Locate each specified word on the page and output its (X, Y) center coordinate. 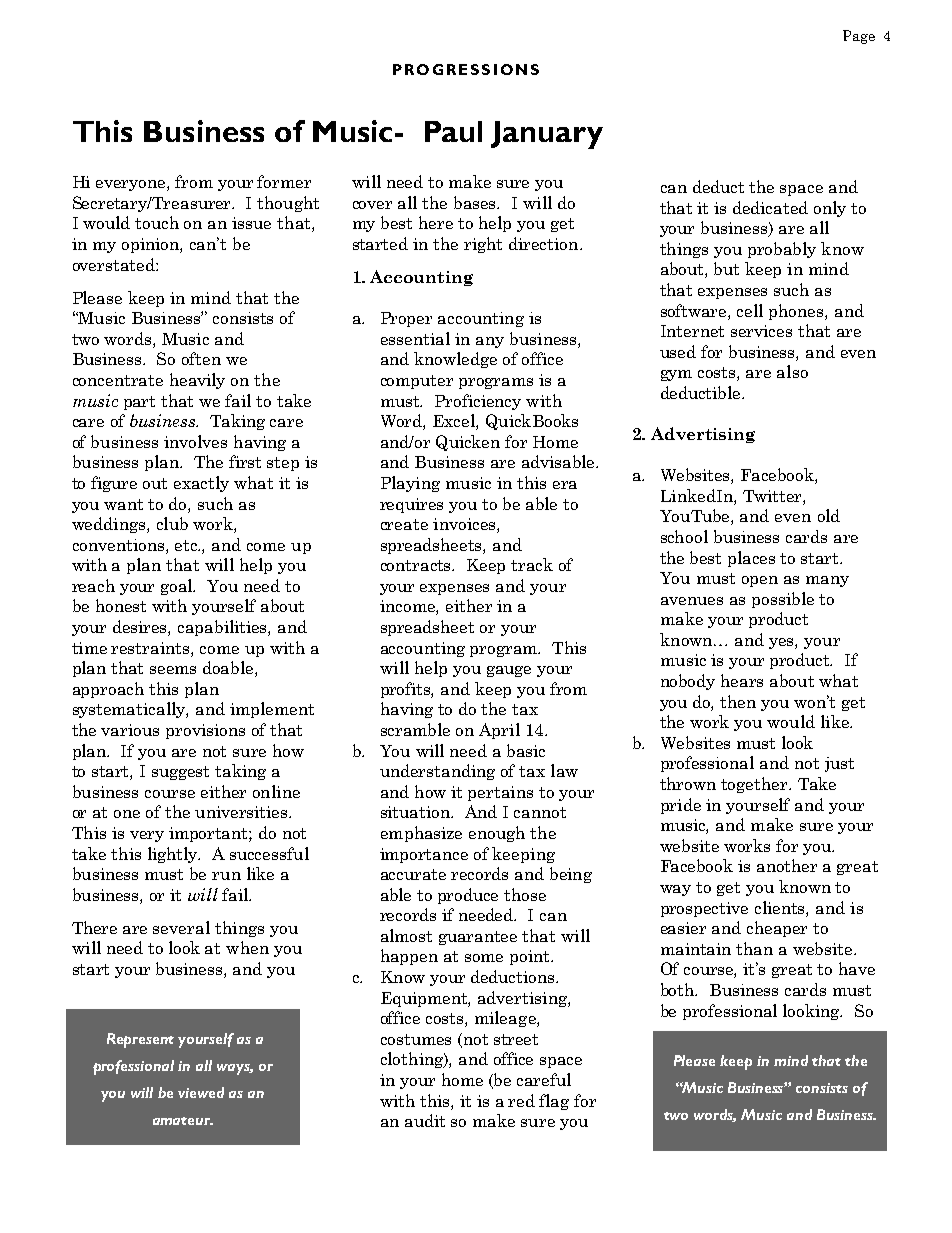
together (755, 785)
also (792, 371)
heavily (197, 381)
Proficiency (478, 402)
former (284, 181)
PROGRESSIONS (466, 69)
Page (859, 37)
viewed (201, 1092)
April (499, 731)
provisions (205, 731)
